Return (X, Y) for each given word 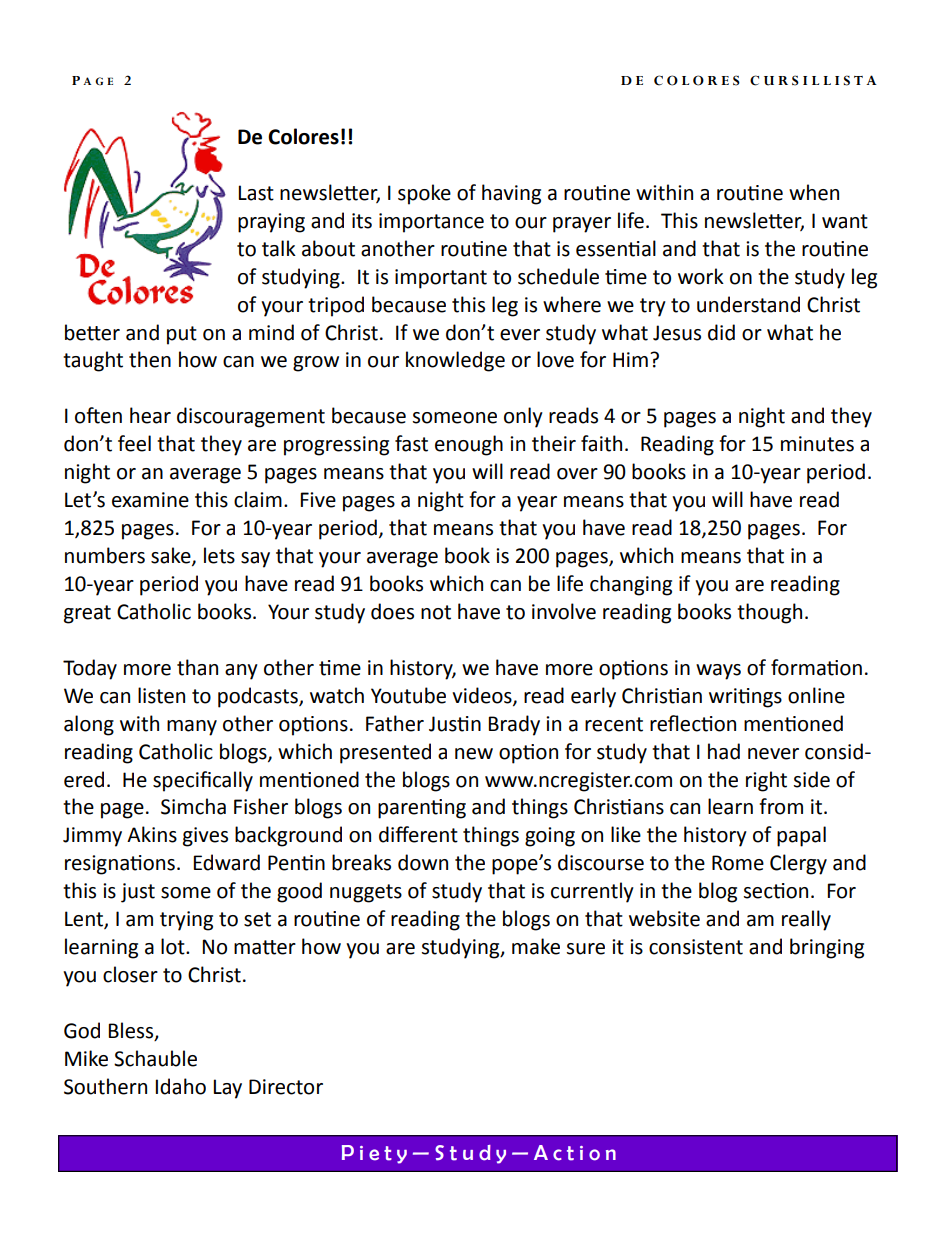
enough (469, 445)
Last (256, 193)
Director (286, 1087)
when (814, 192)
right (766, 781)
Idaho (180, 1086)
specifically (203, 781)
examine (150, 500)
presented (385, 753)
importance (431, 223)
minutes (817, 444)
